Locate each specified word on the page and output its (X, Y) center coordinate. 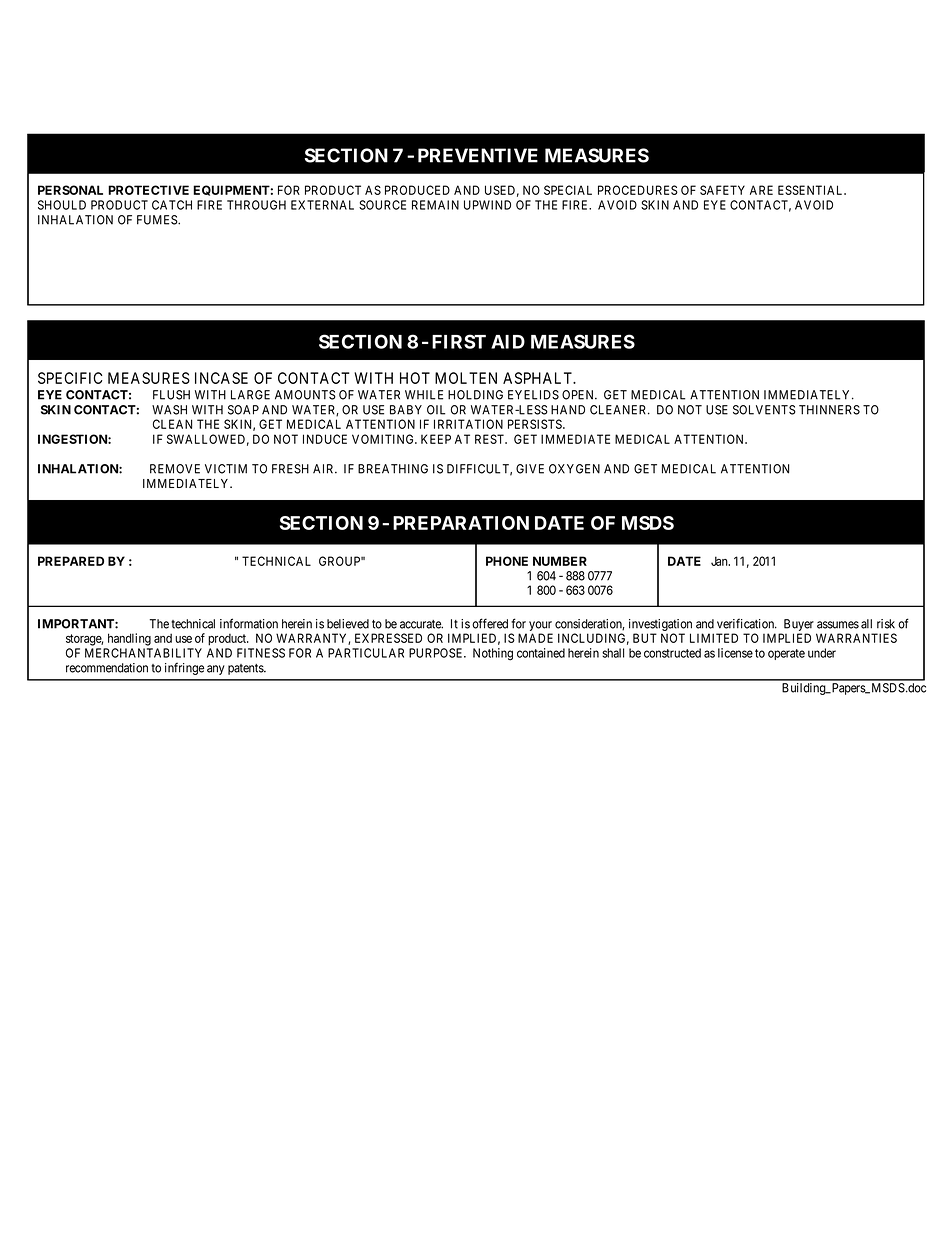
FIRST (459, 341)
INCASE (221, 378)
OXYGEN (574, 469)
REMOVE (175, 469)
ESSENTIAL (812, 190)
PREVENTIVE (478, 155)
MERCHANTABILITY (143, 653)
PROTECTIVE (148, 190)
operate (786, 654)
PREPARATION (461, 523)
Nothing (493, 654)
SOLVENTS (764, 410)
